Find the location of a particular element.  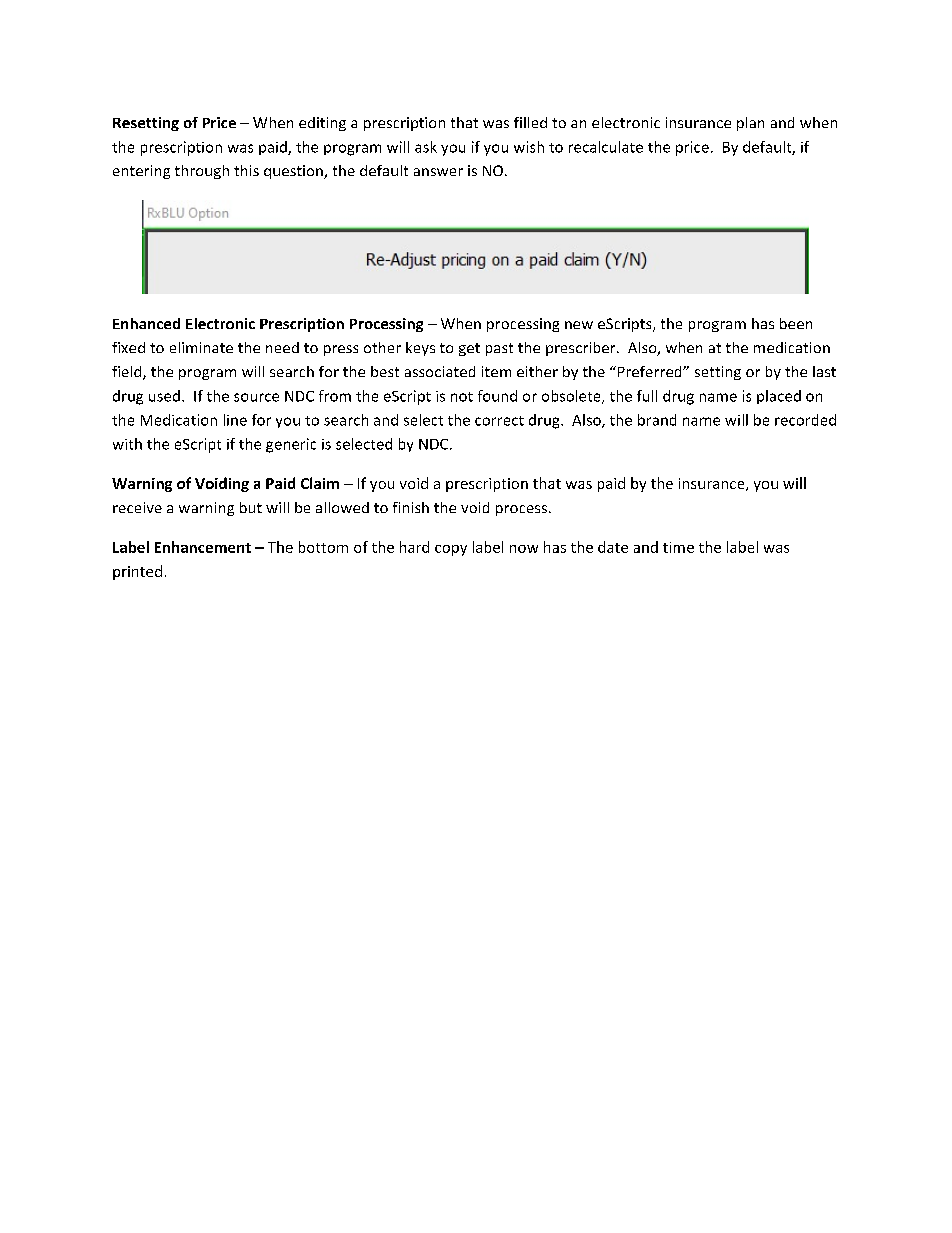

time is located at coordinates (678, 547).
